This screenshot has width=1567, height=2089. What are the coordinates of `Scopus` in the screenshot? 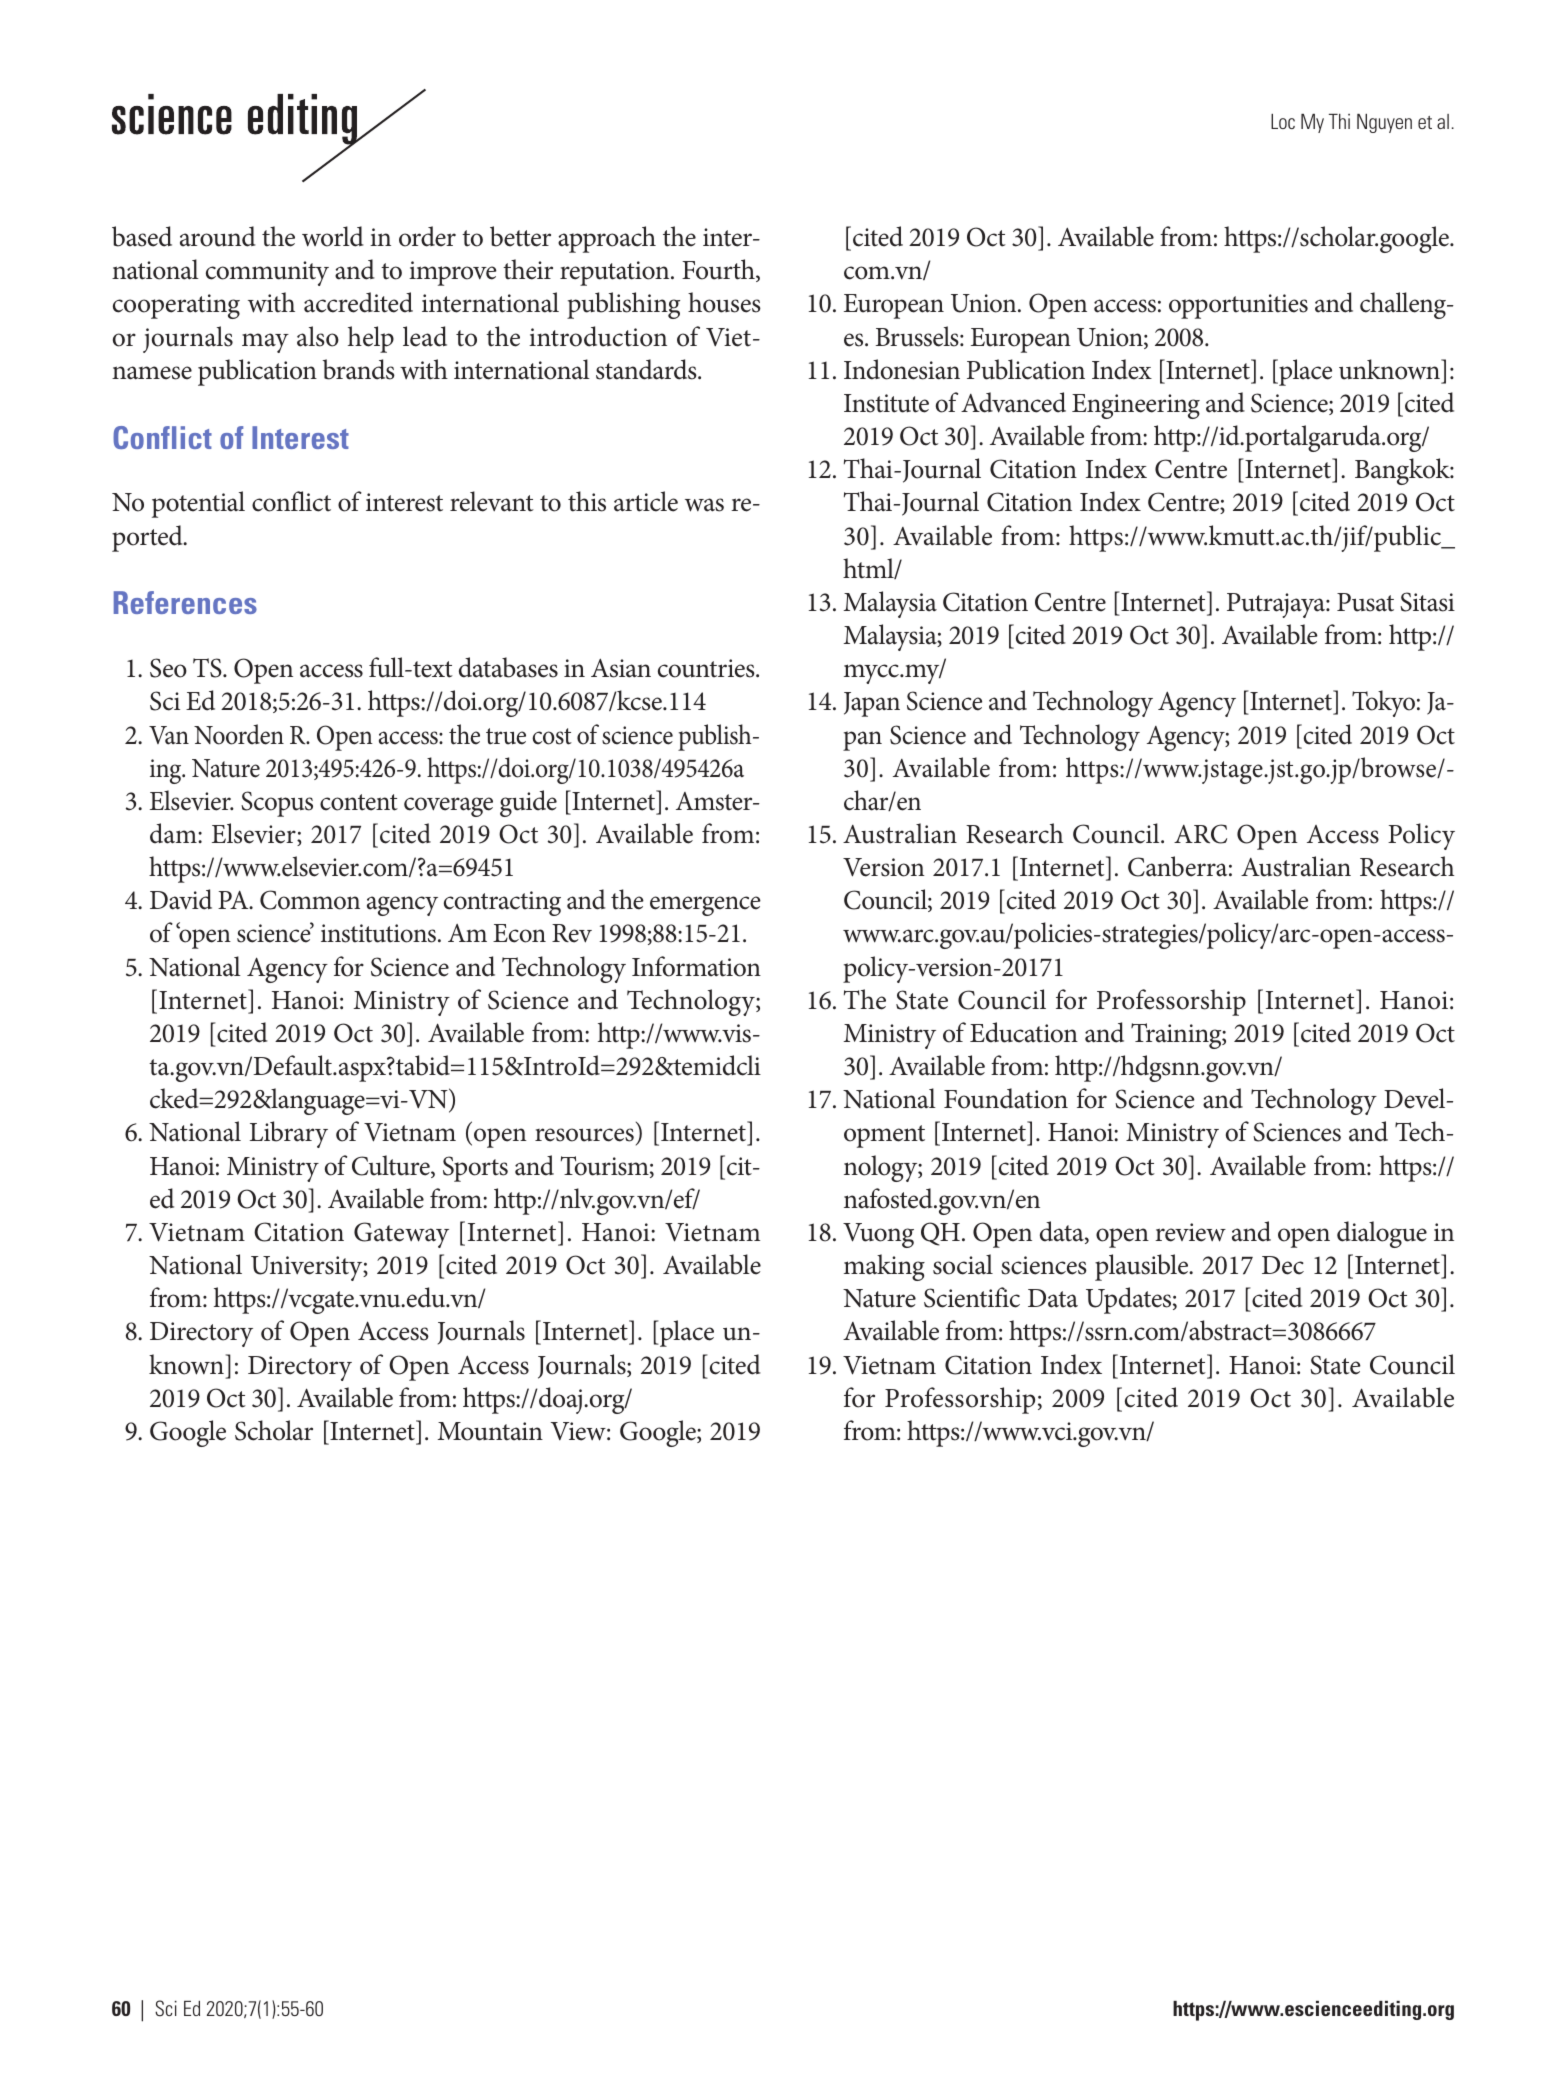 It's located at (277, 804).
